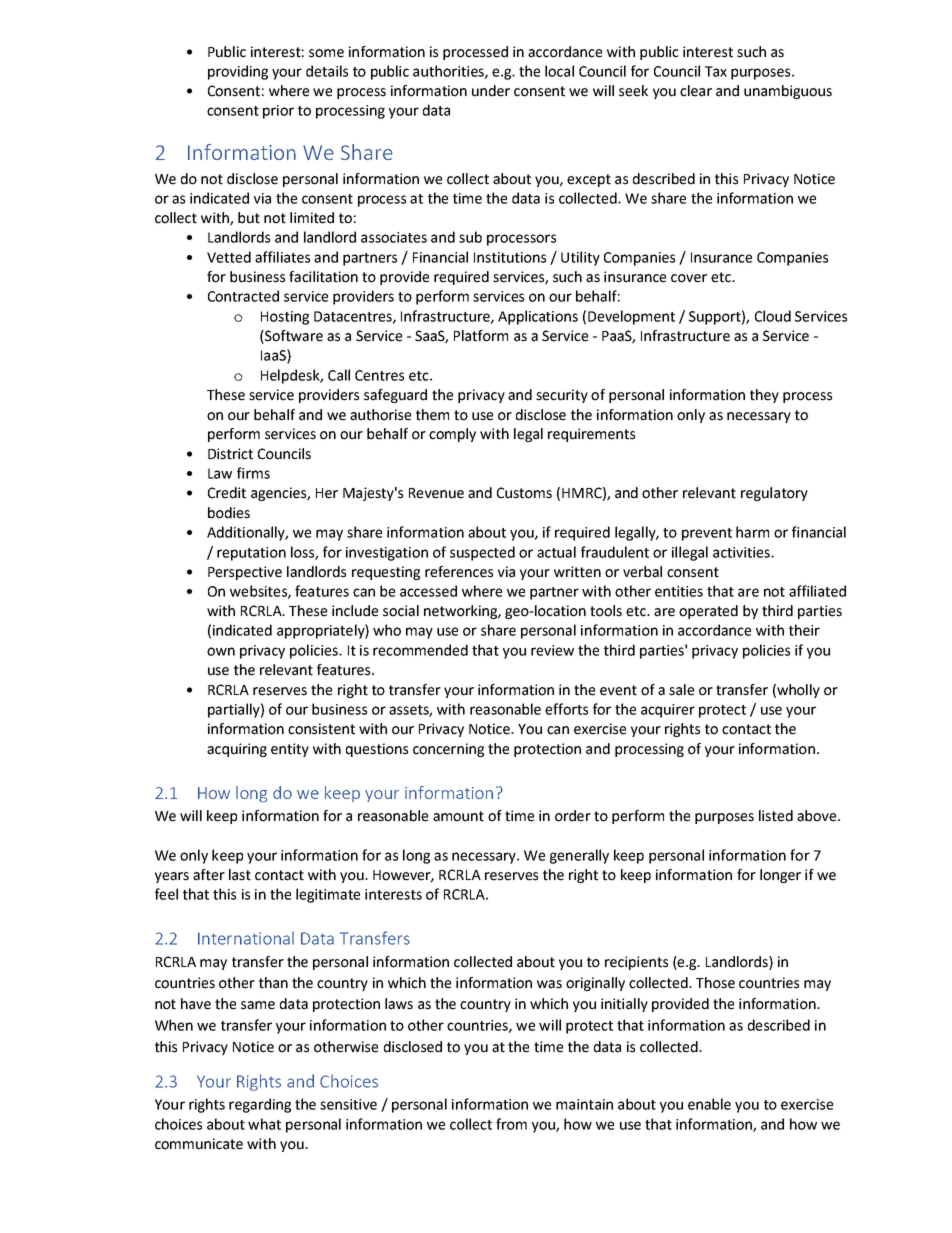 The image size is (952, 1233). Describe the element at coordinates (238, 72) in the screenshot. I see `providing` at that location.
